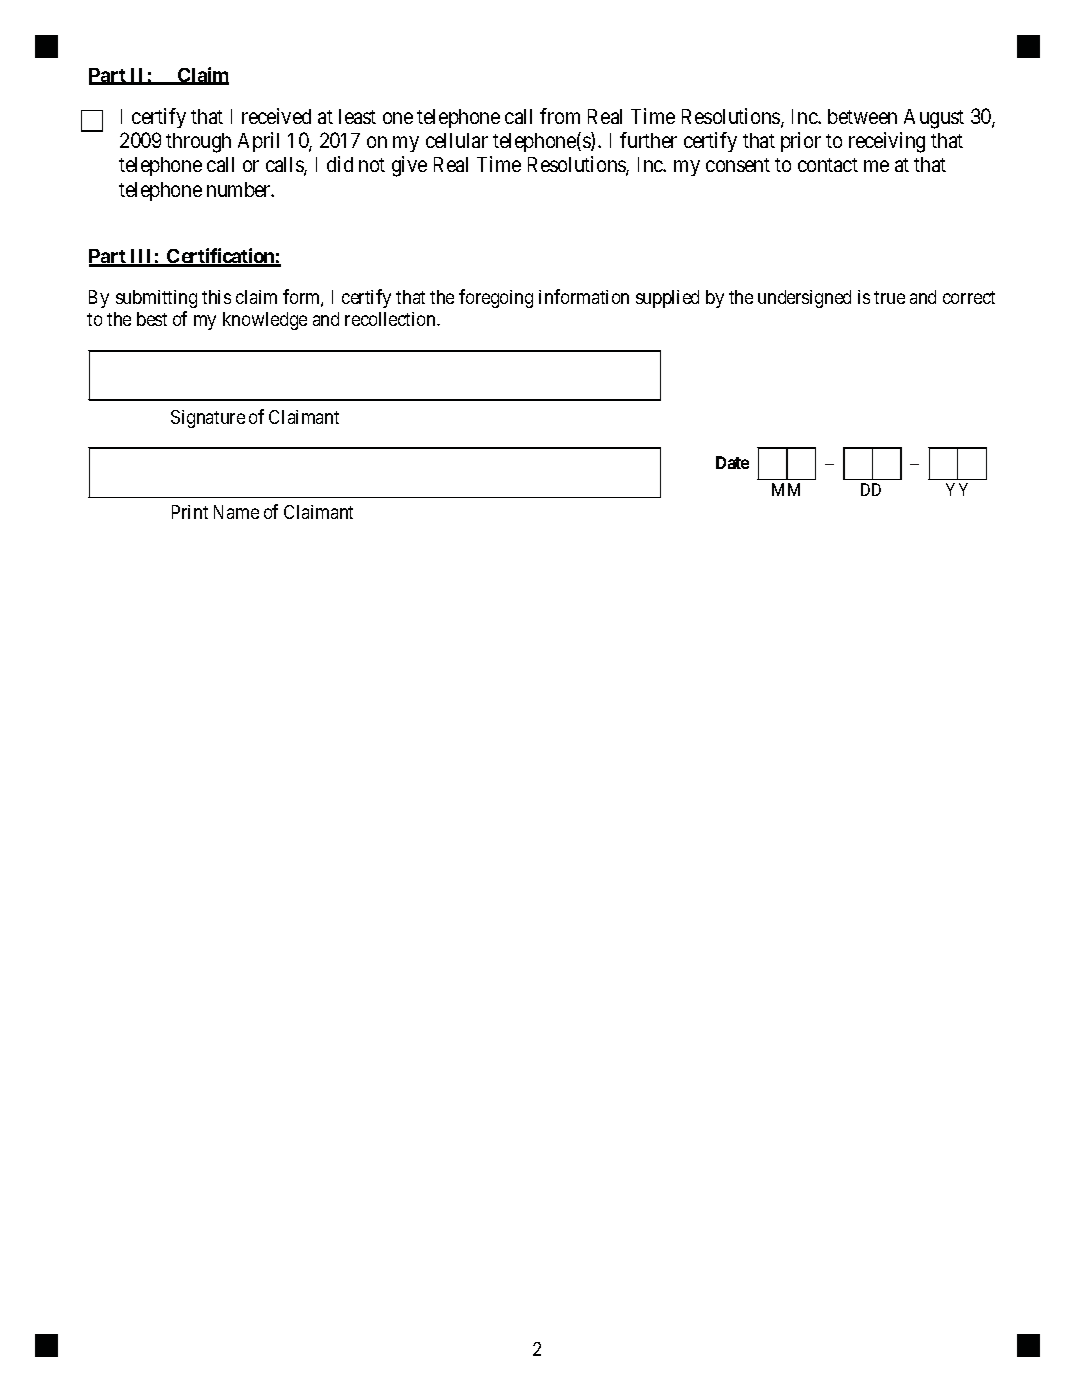  I want to click on Signature, so click(208, 419).
